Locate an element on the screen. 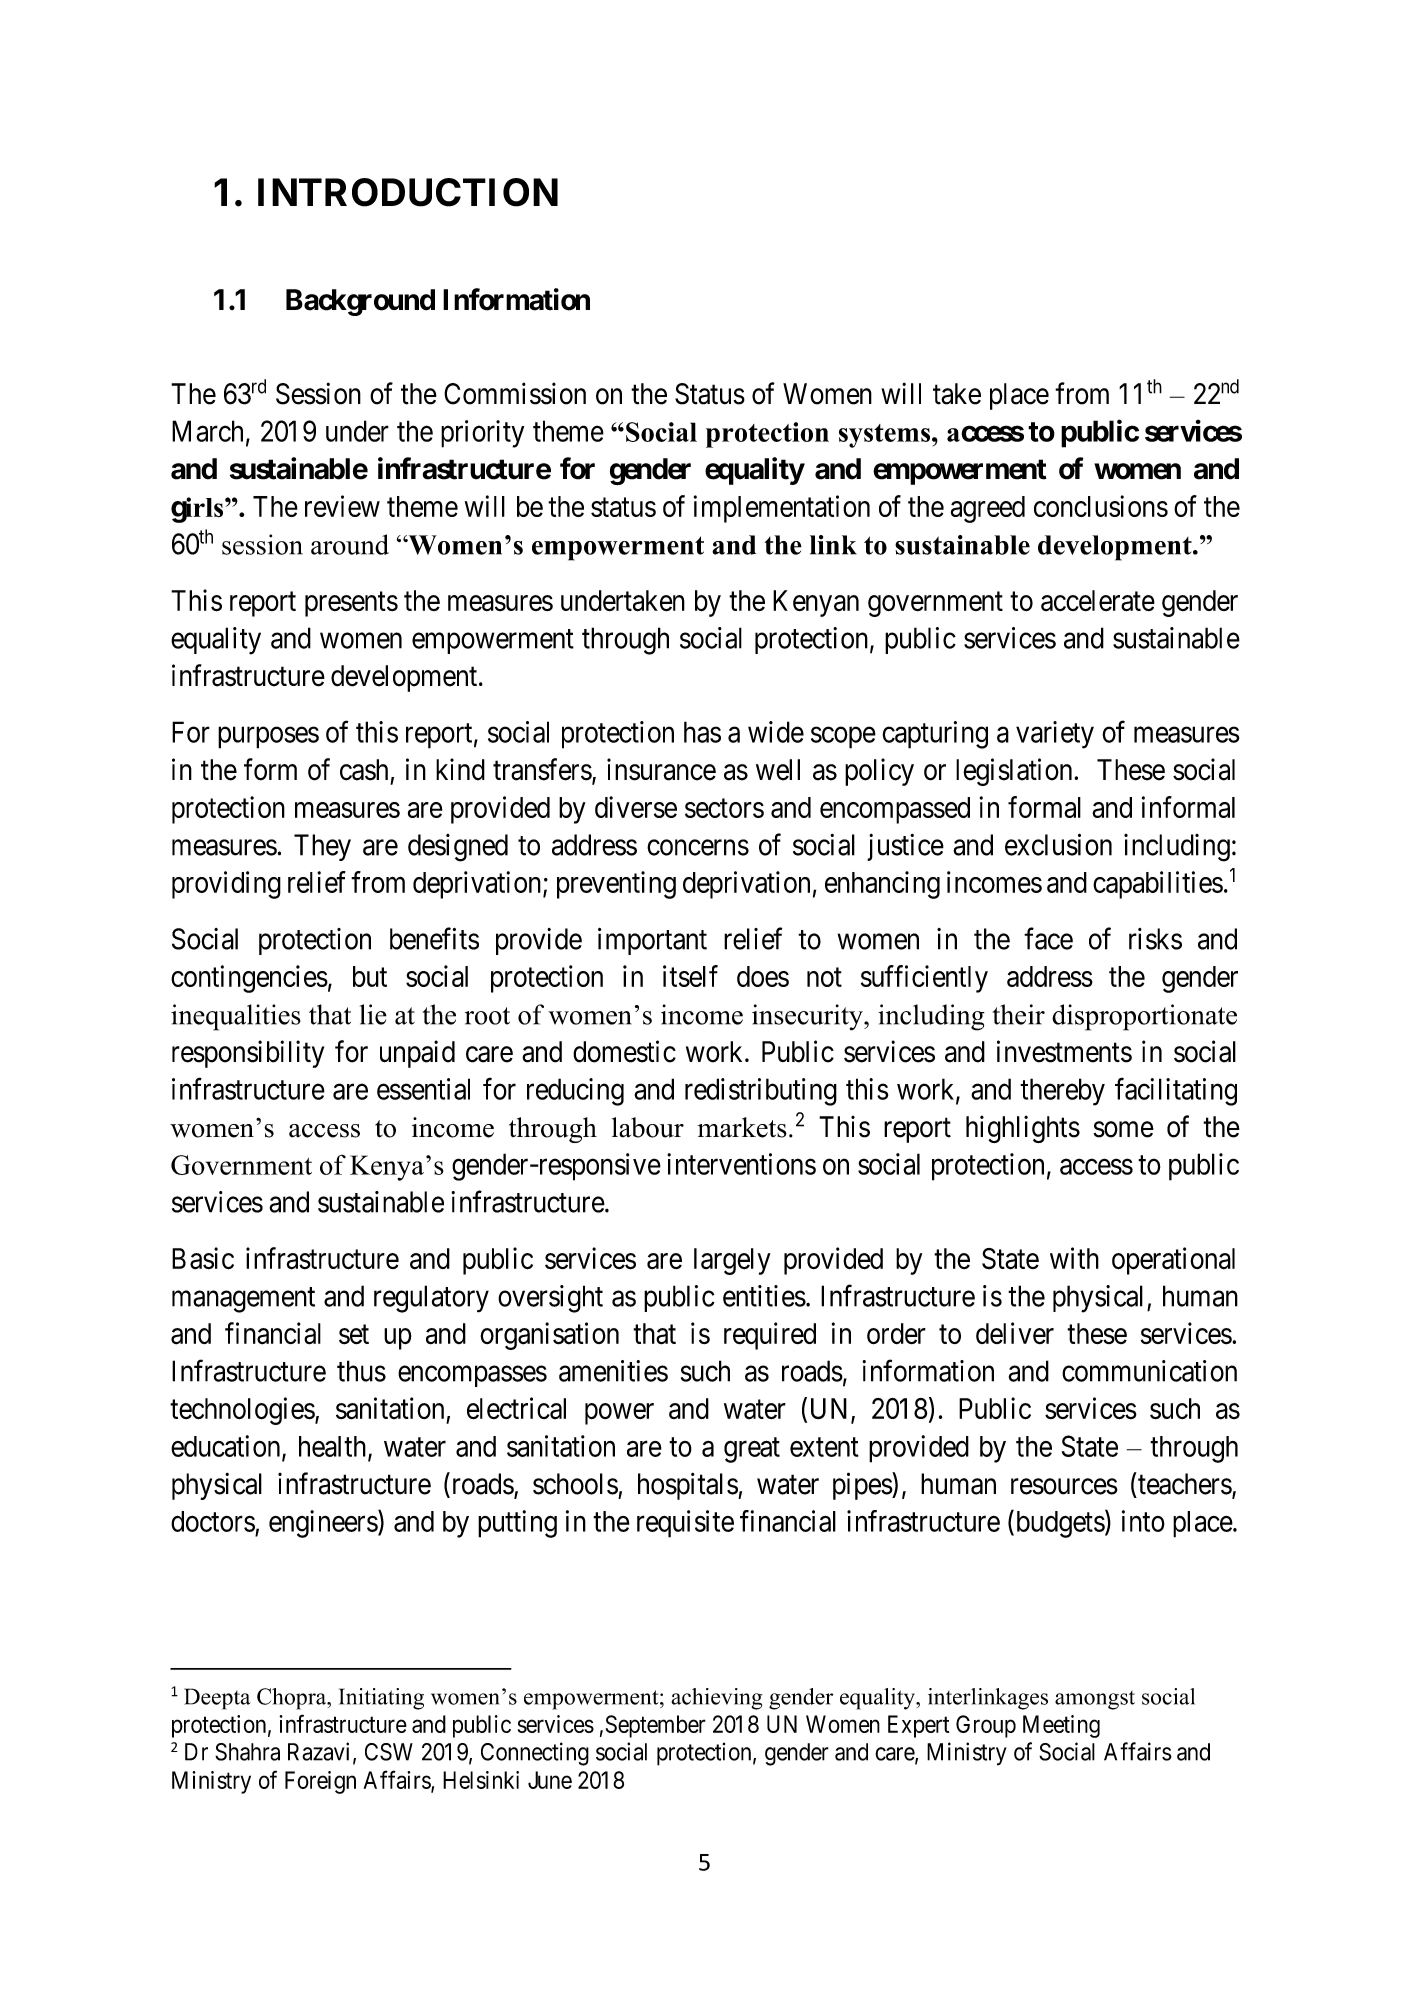  variety is located at coordinates (1055, 735).
